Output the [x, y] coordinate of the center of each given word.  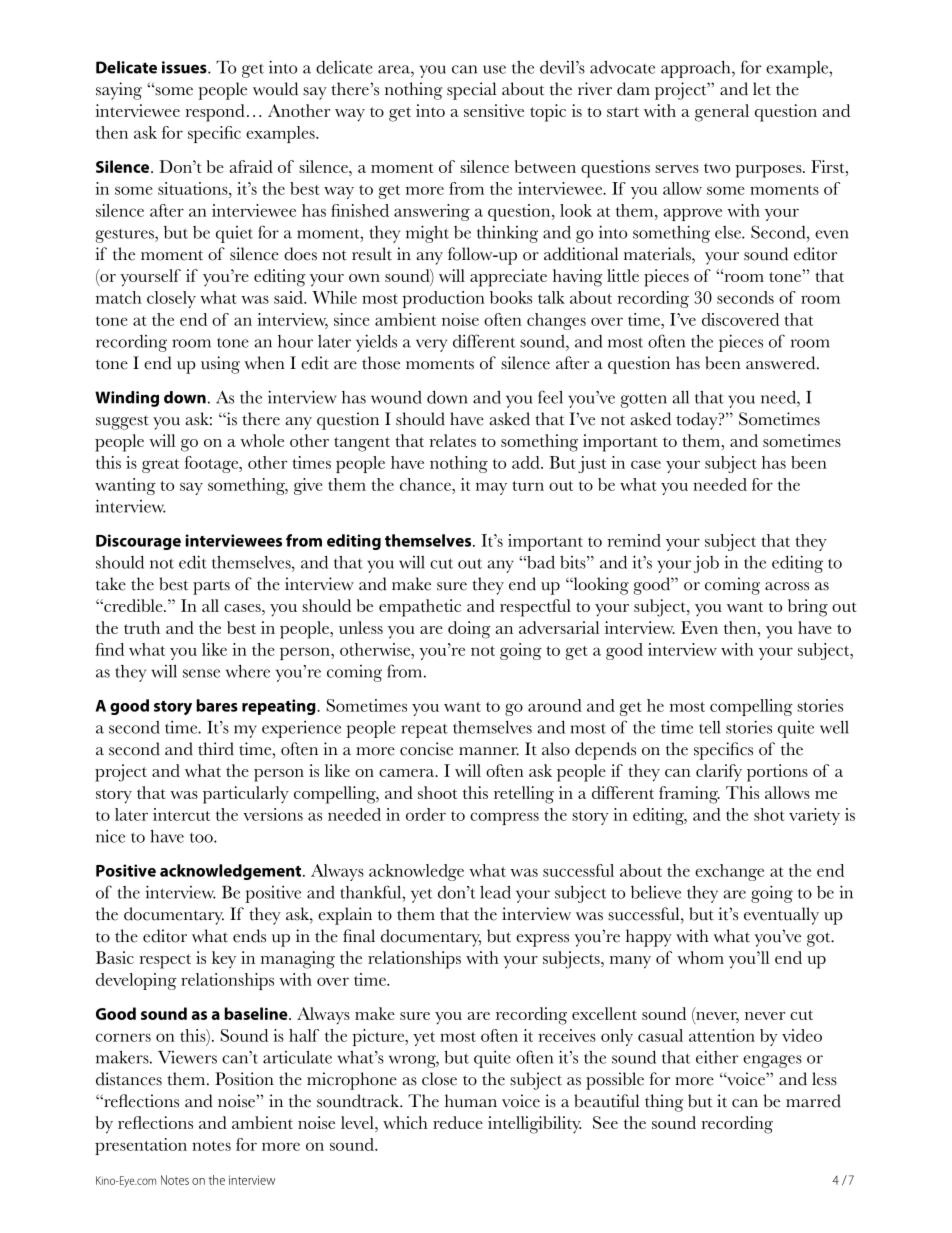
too [202, 838]
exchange [729, 872]
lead [495, 892]
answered [782, 363]
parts [211, 587]
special [471, 91]
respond [215, 113]
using [220, 365]
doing [469, 630]
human [471, 1101]
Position [244, 1079]
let [762, 89]
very [431, 345]
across [787, 586]
